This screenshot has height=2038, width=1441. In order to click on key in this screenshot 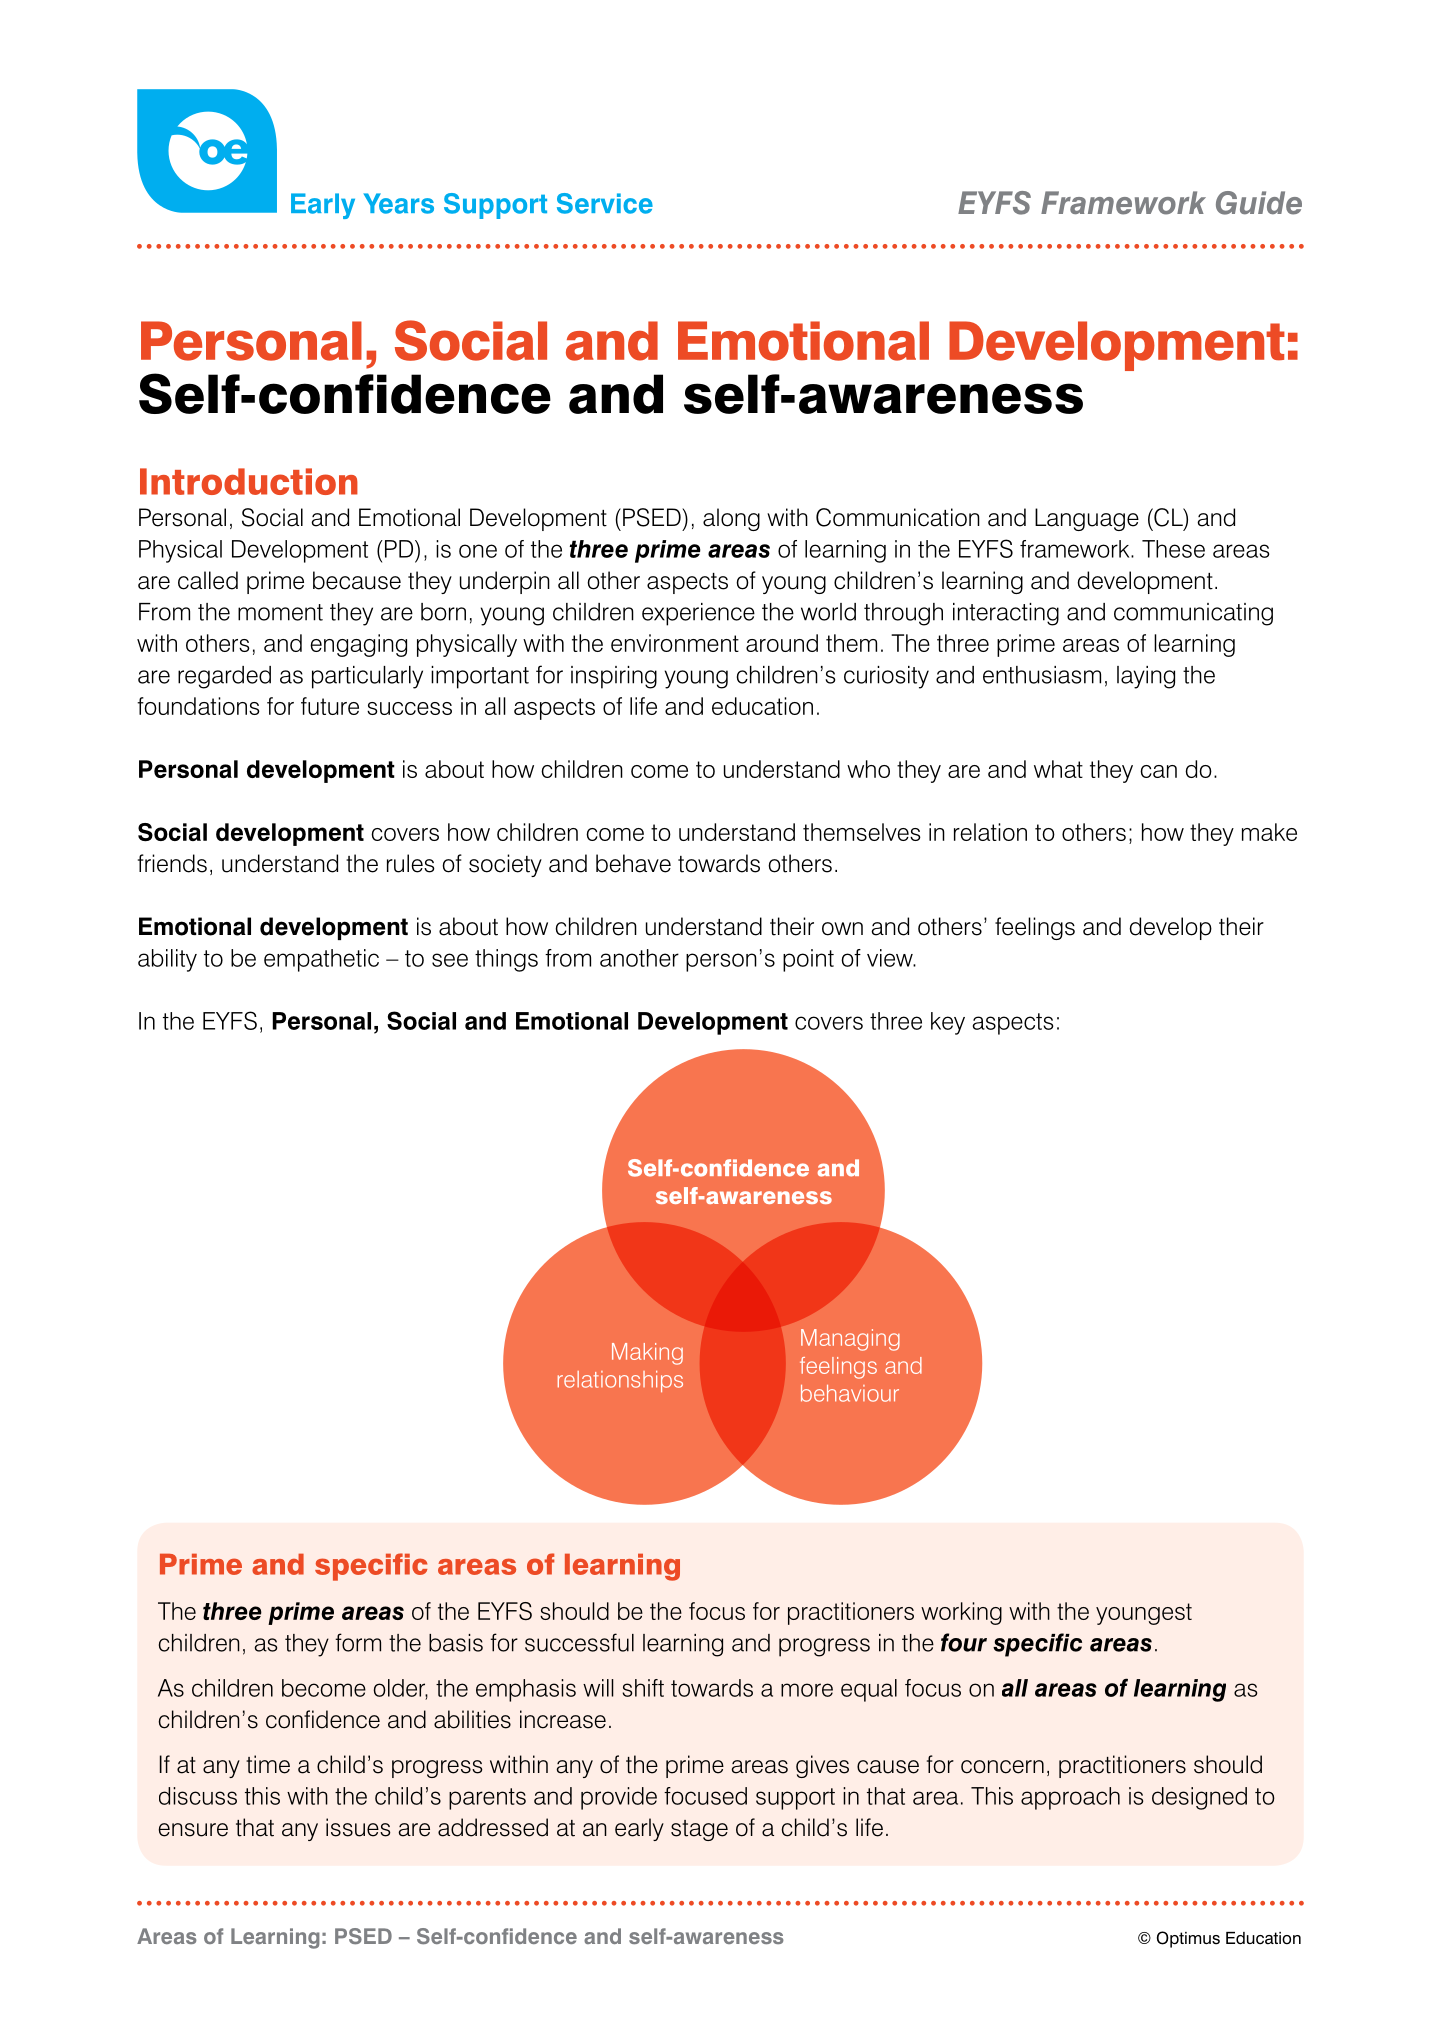, I will do `click(948, 1023)`.
